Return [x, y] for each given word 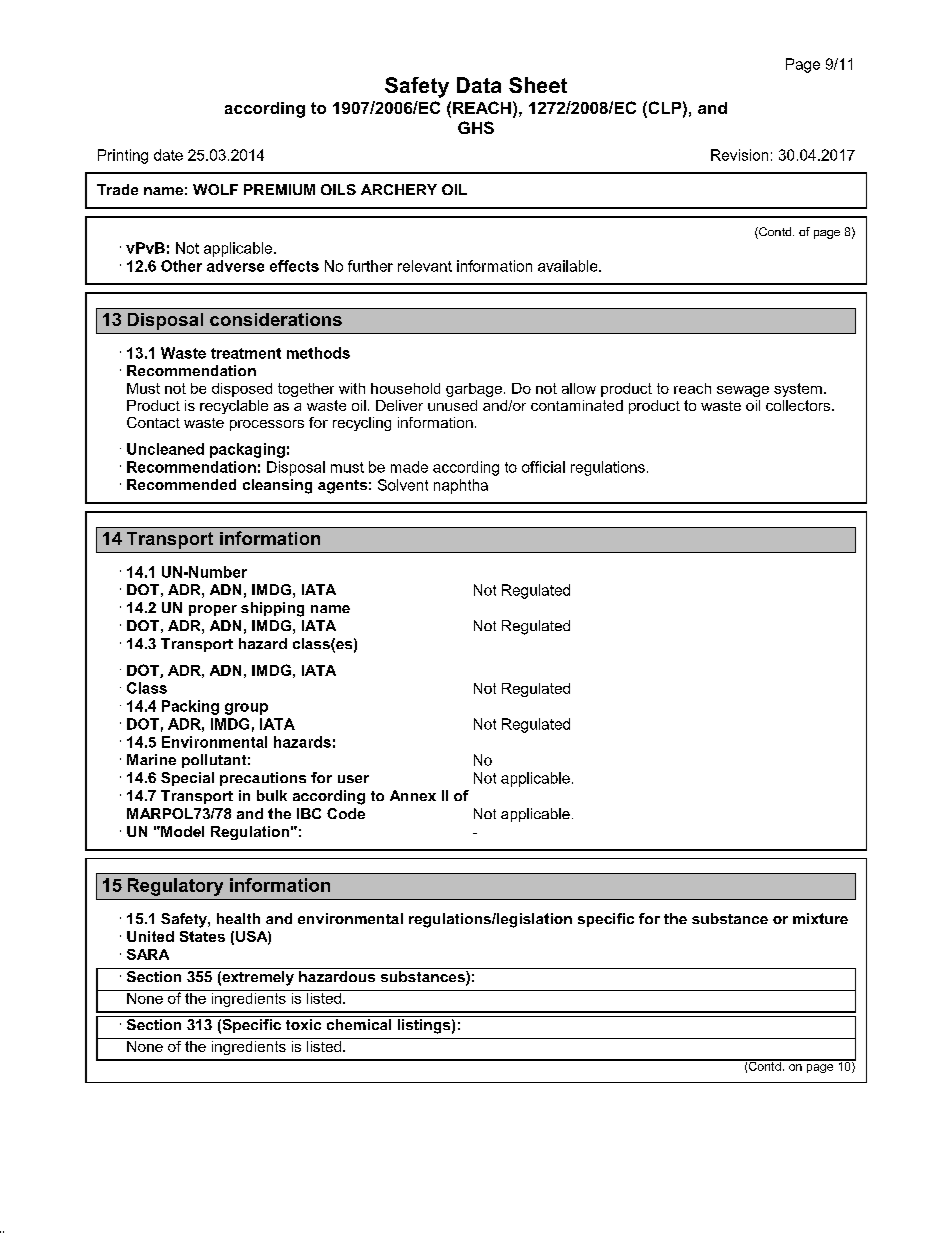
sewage [743, 391]
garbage [474, 390]
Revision [739, 155]
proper [213, 610]
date [168, 155]
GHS [476, 127]
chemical [359, 1023]
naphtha [461, 486]
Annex [413, 795]
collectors [799, 405]
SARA [148, 954]
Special [187, 779]
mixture [820, 918]
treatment [246, 353]
